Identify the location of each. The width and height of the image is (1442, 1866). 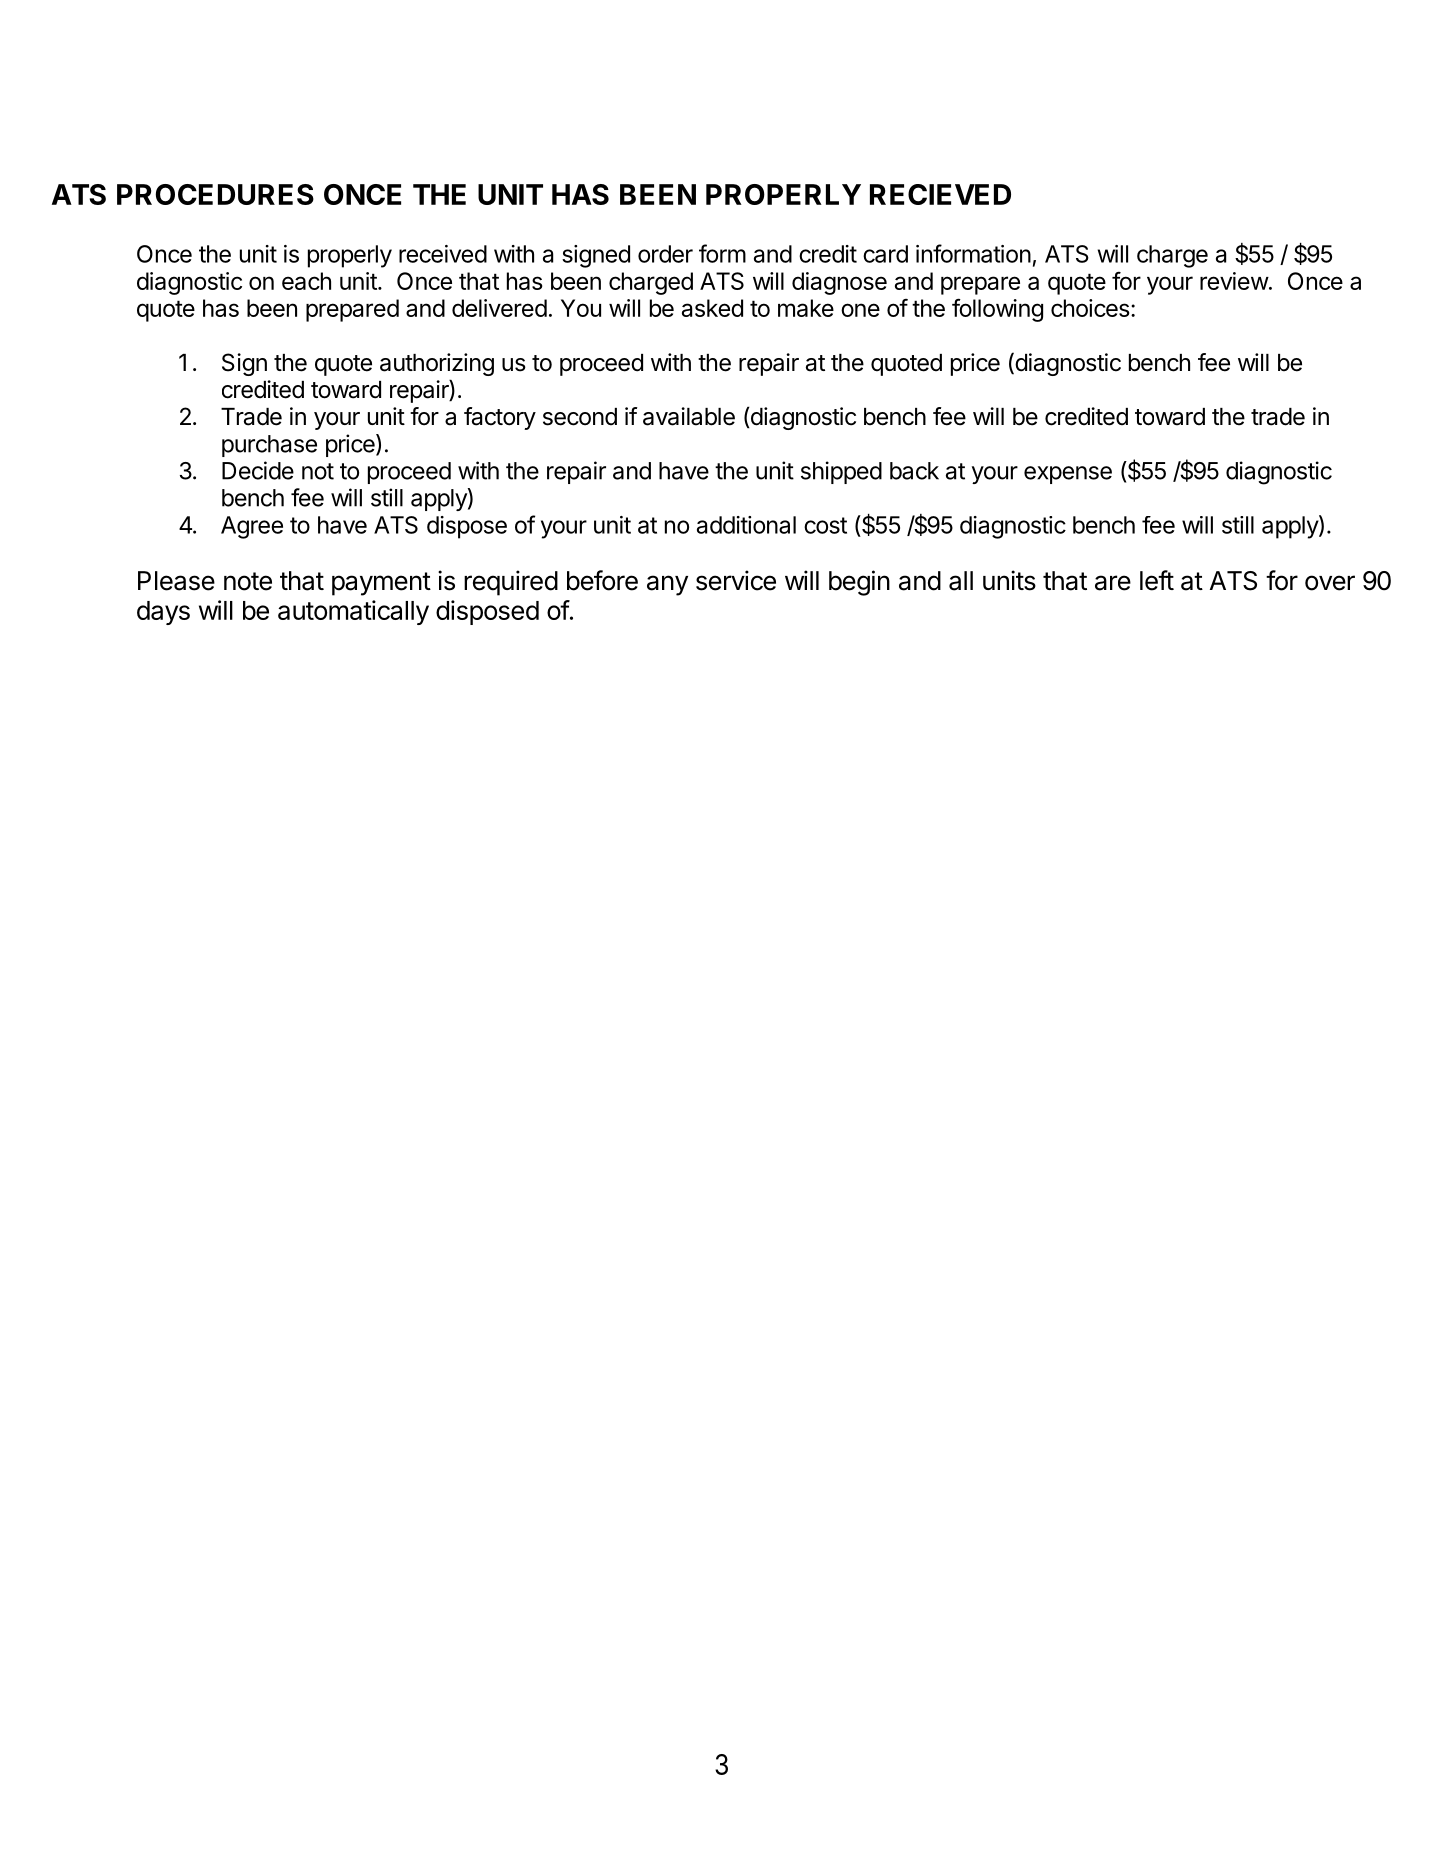
(306, 281).
